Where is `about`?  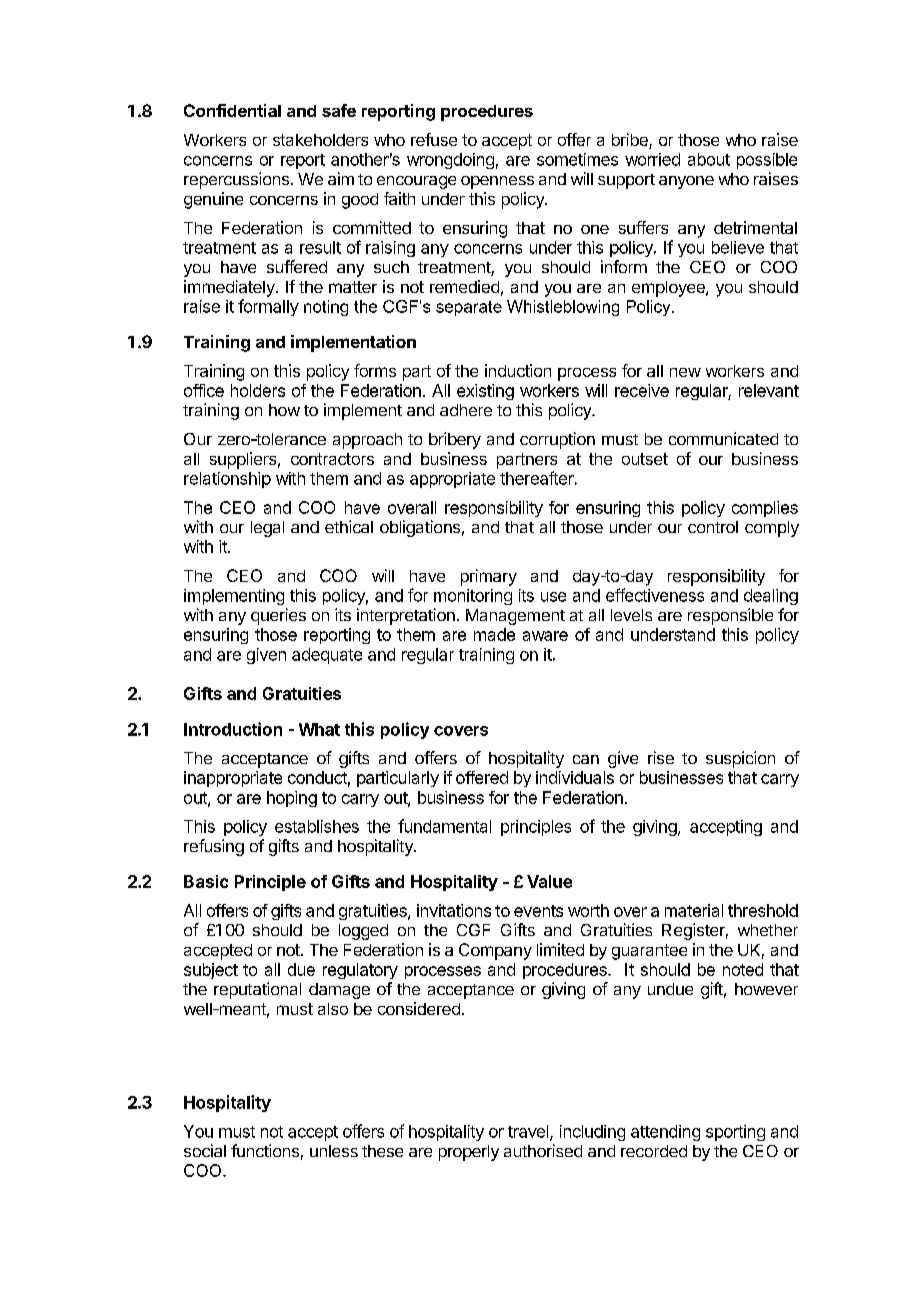 about is located at coordinates (709, 159).
